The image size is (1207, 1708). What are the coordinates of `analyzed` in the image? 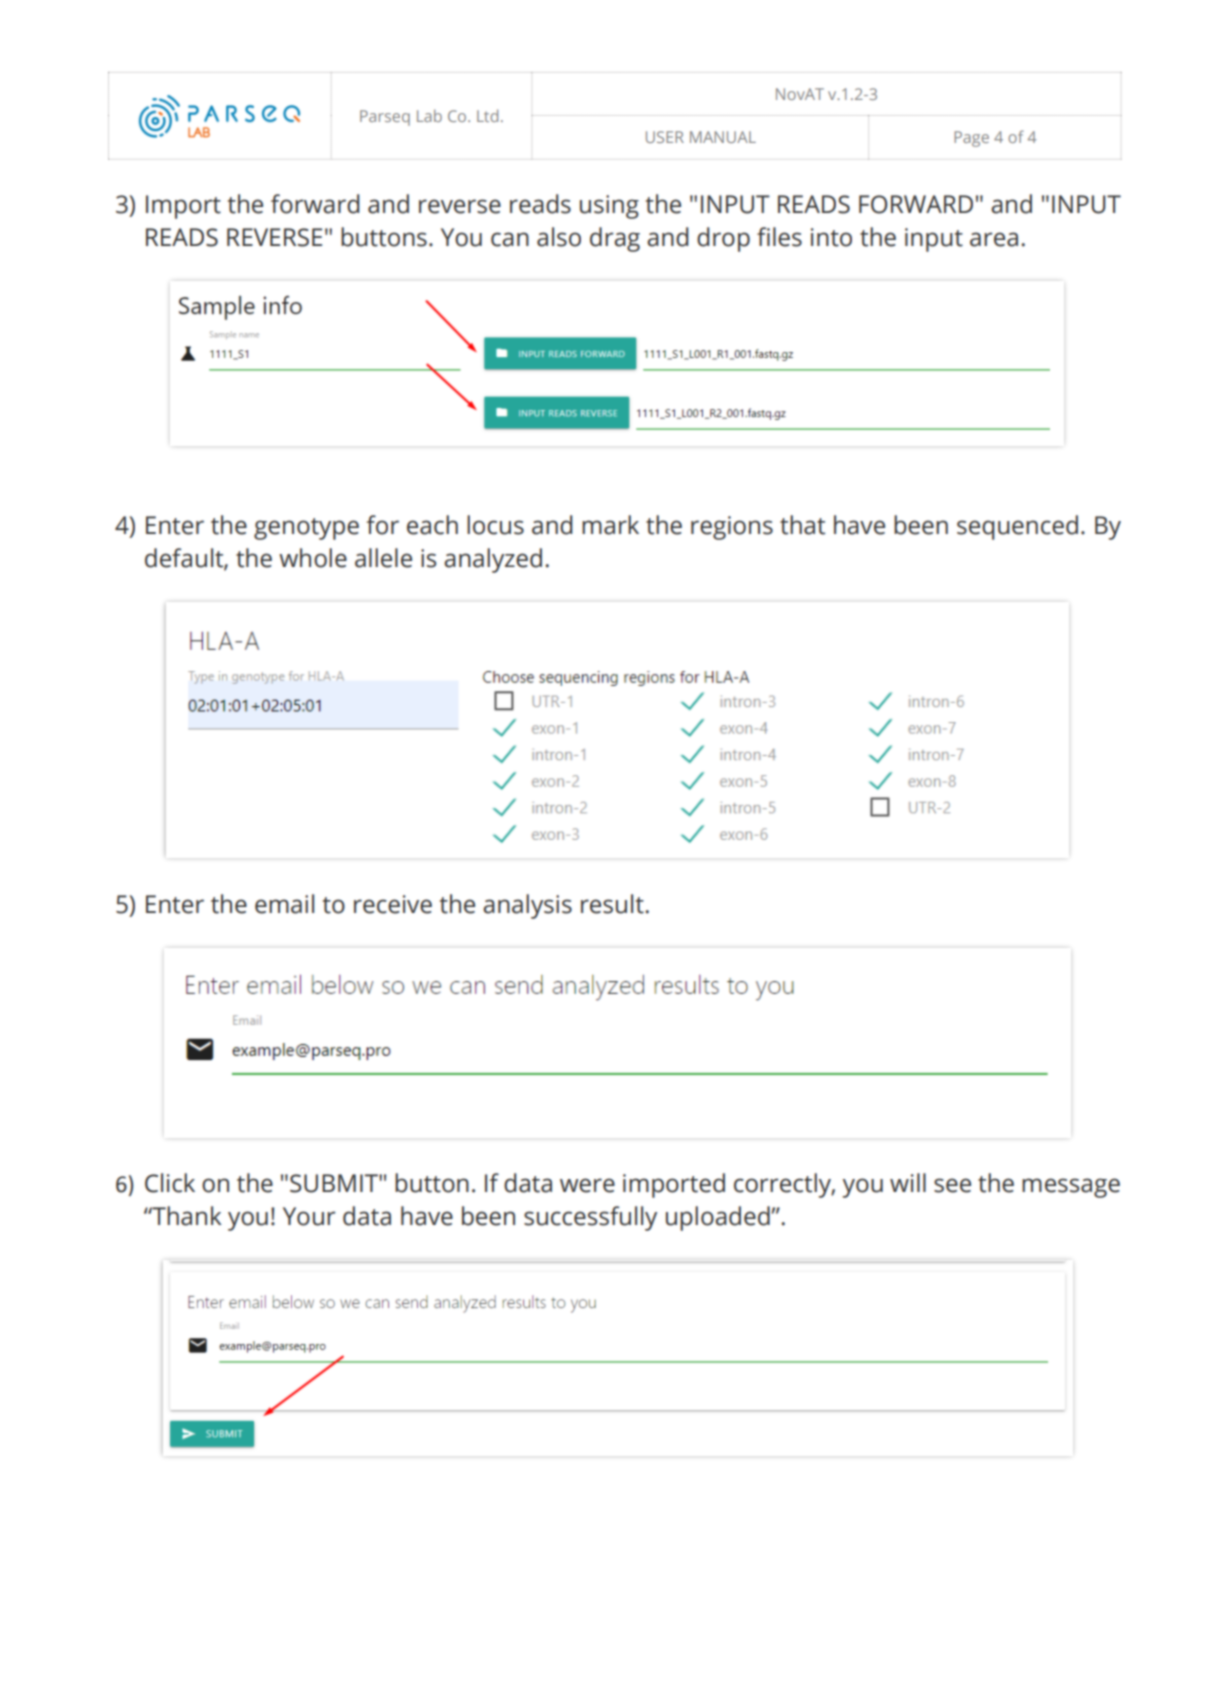 It's located at (493, 560).
